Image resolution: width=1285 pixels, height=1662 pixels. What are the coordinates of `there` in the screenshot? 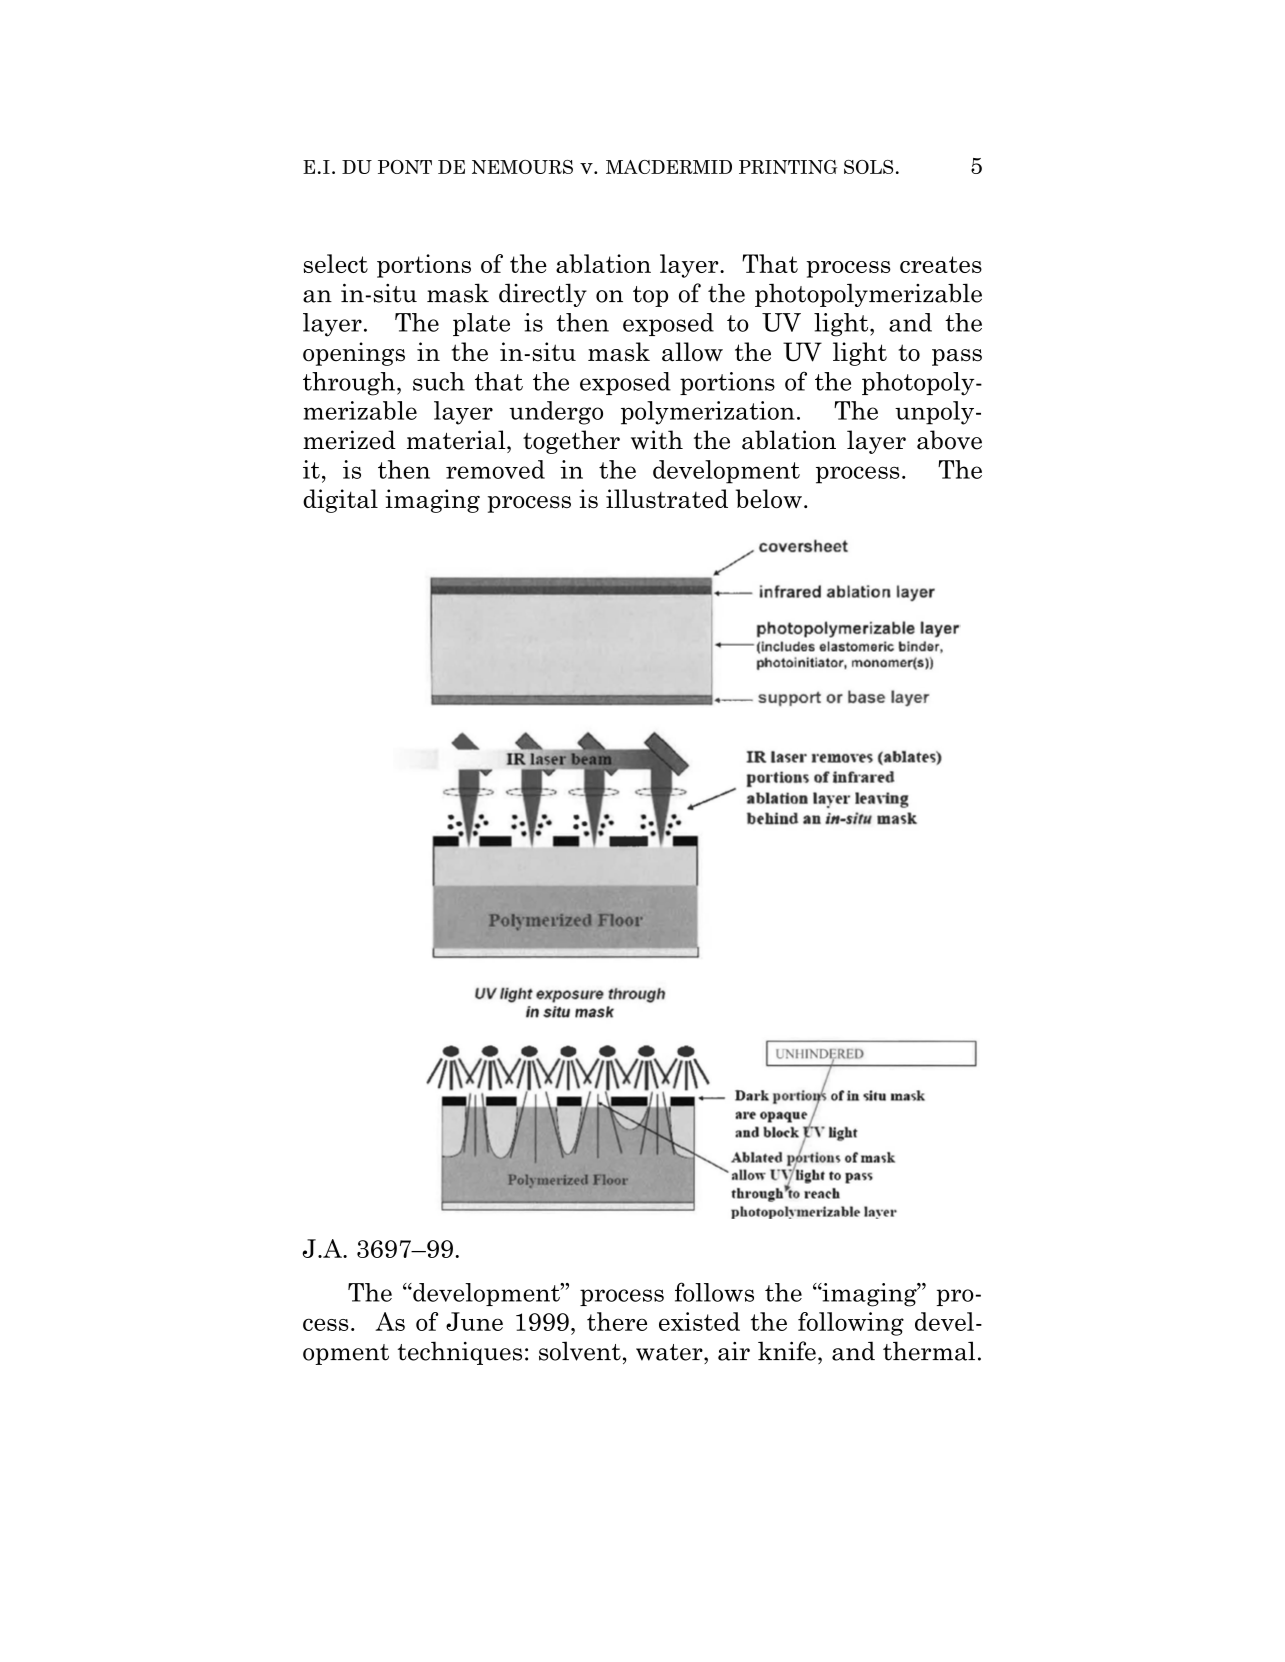 It's located at (617, 1321).
